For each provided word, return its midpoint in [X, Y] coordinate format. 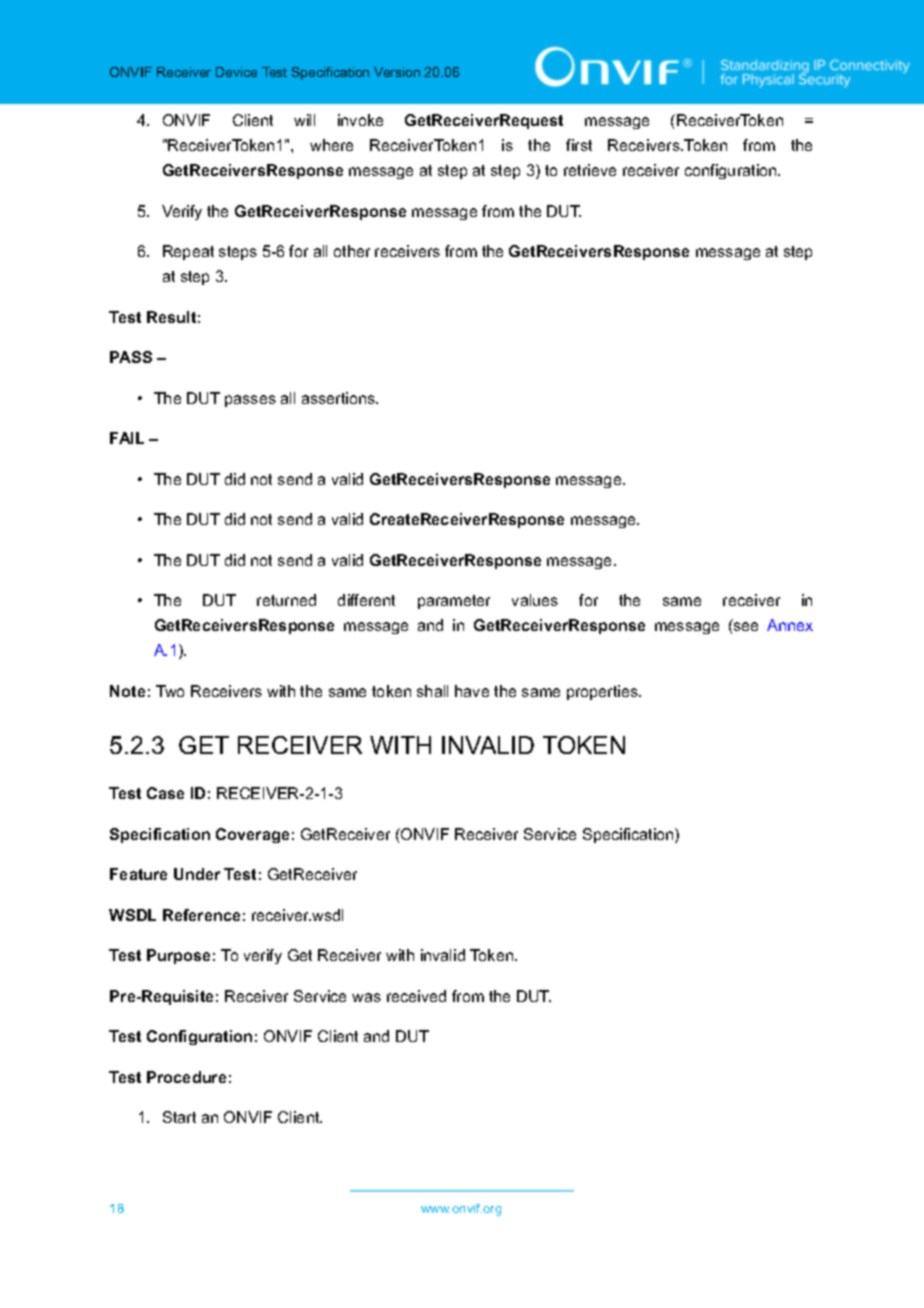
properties [604, 692]
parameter [454, 602]
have [472, 691]
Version [397, 72]
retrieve [590, 170]
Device [236, 72]
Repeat [188, 252]
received [416, 996]
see [746, 626]
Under [197, 874]
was [366, 997]
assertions [340, 398]
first [579, 145]
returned [286, 600]
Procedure [186, 1077]
